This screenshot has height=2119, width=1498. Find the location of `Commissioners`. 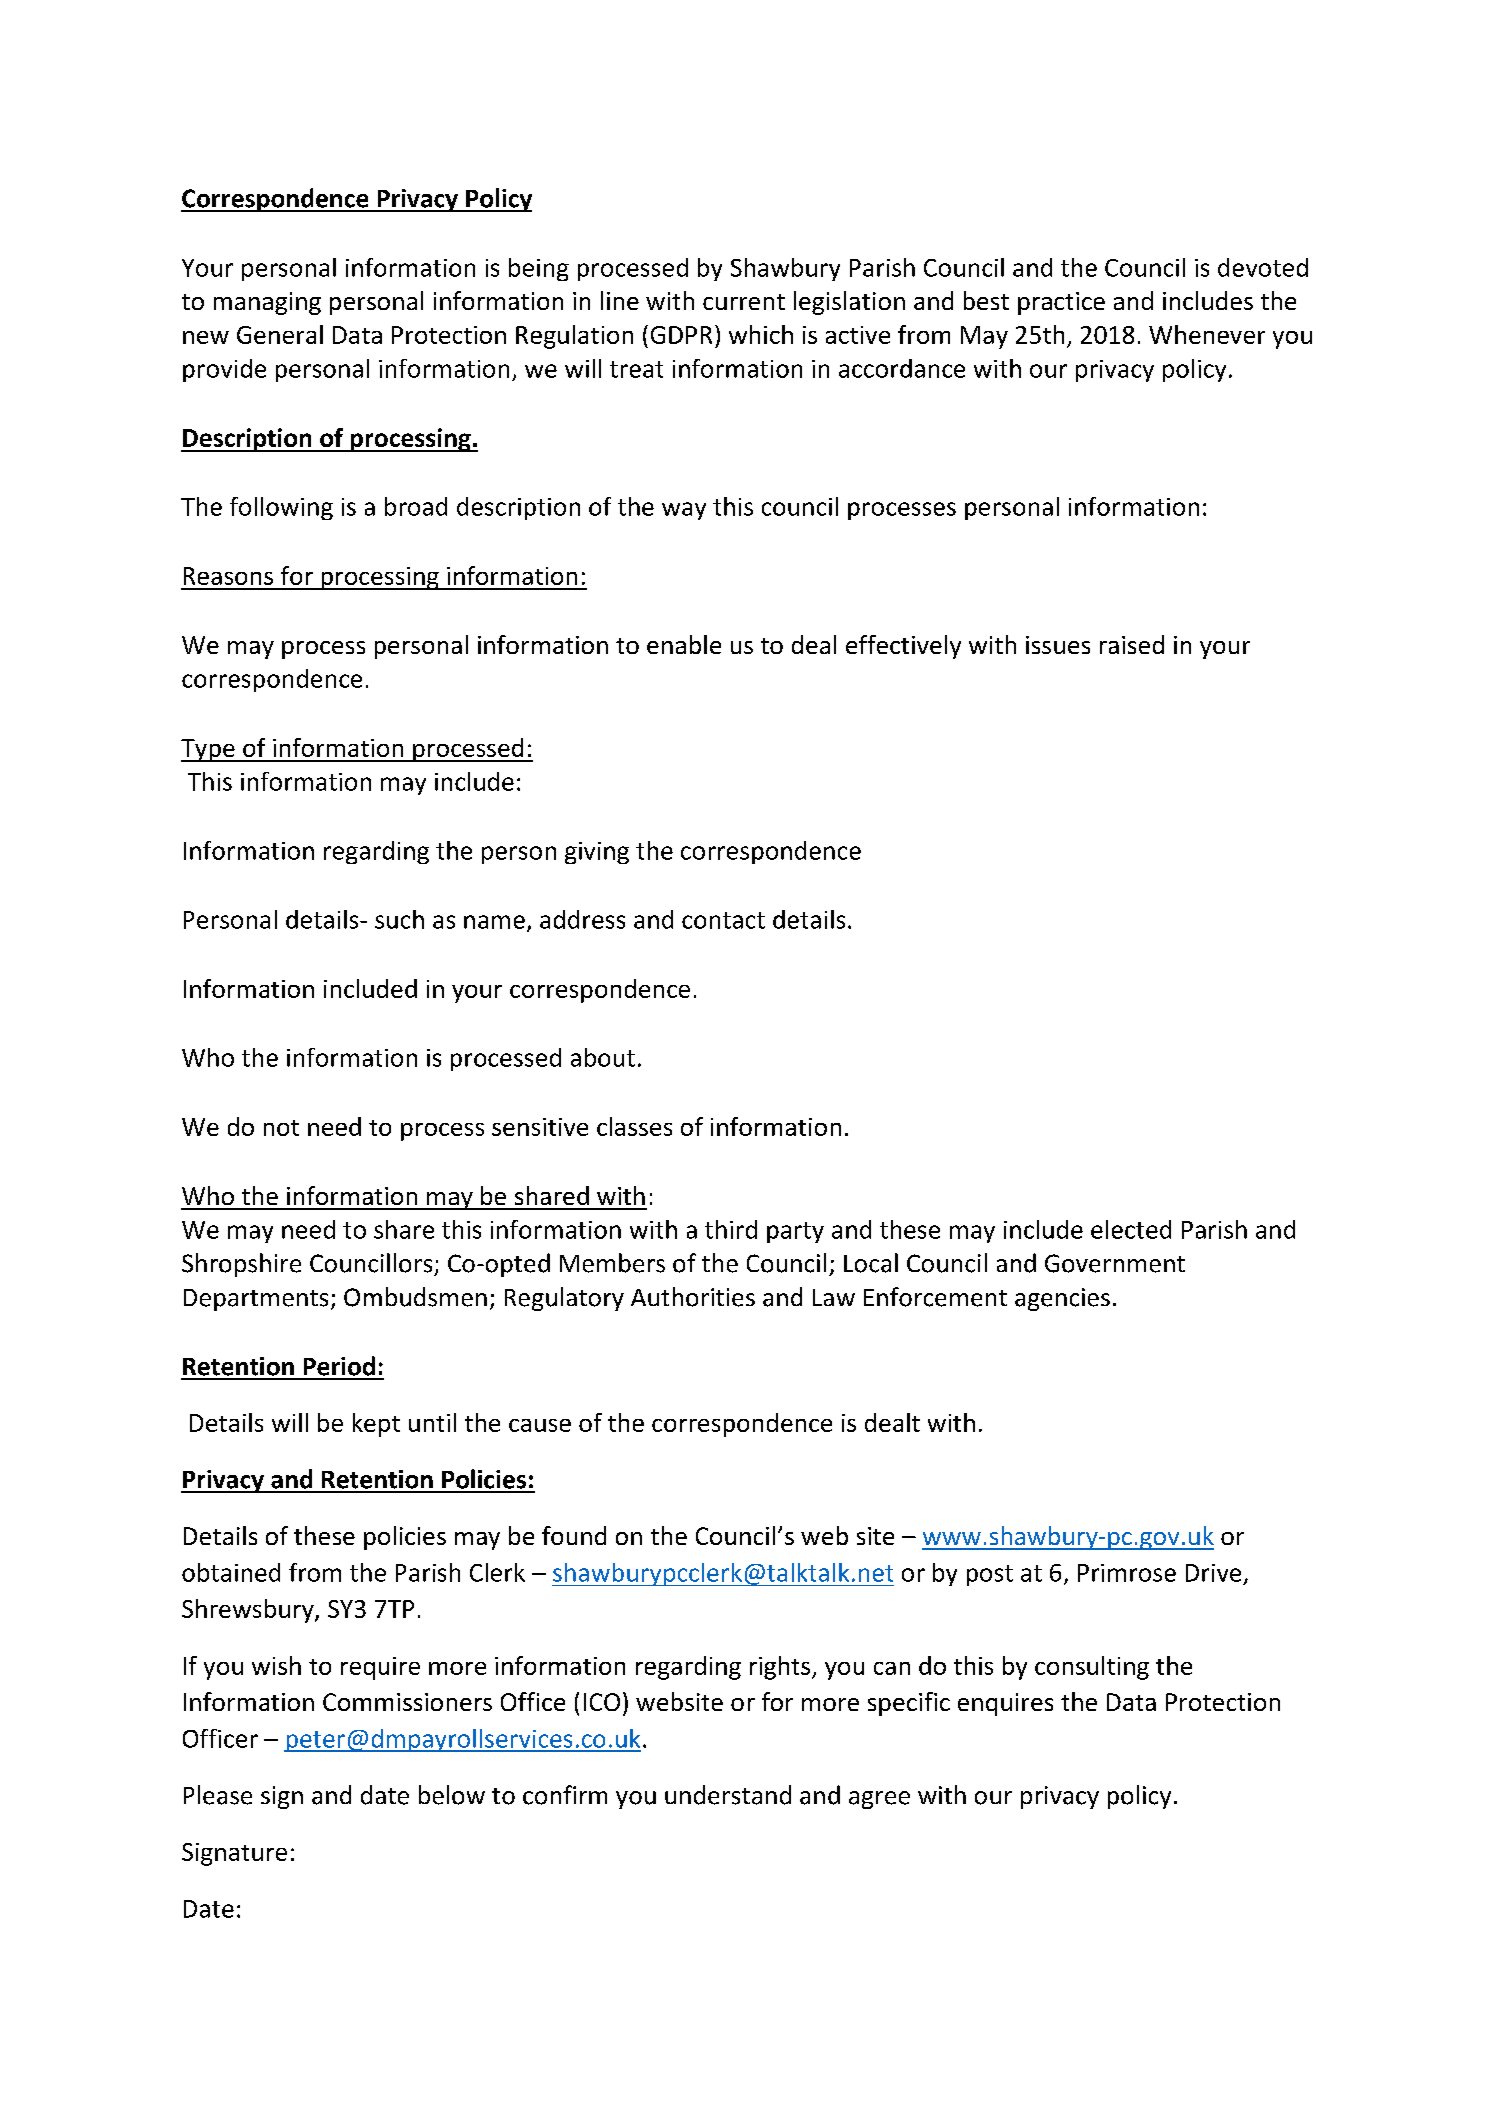

Commissioners is located at coordinates (407, 1702).
